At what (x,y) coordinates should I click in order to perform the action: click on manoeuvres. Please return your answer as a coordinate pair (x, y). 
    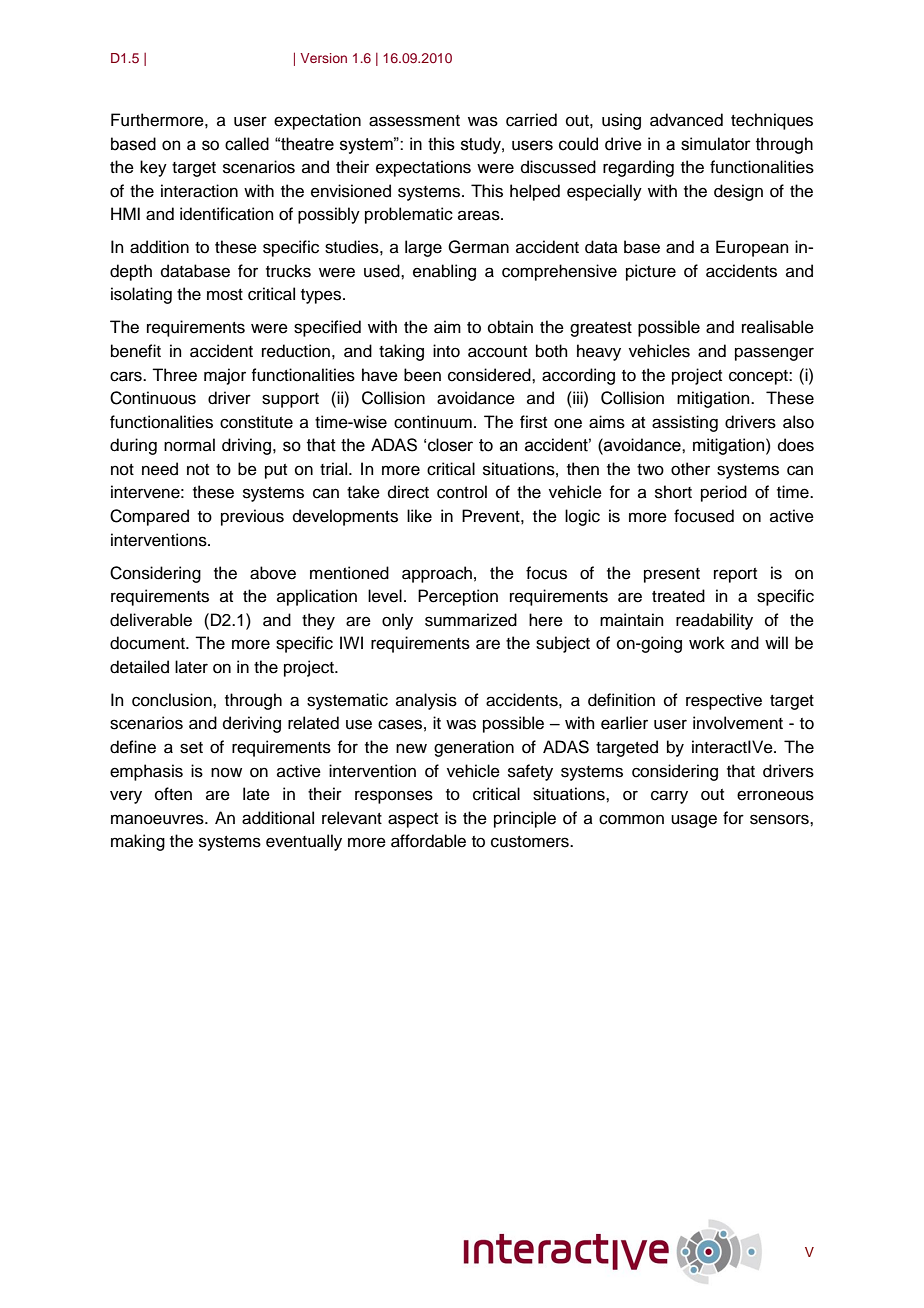
    Looking at the image, I should click on (158, 819).
